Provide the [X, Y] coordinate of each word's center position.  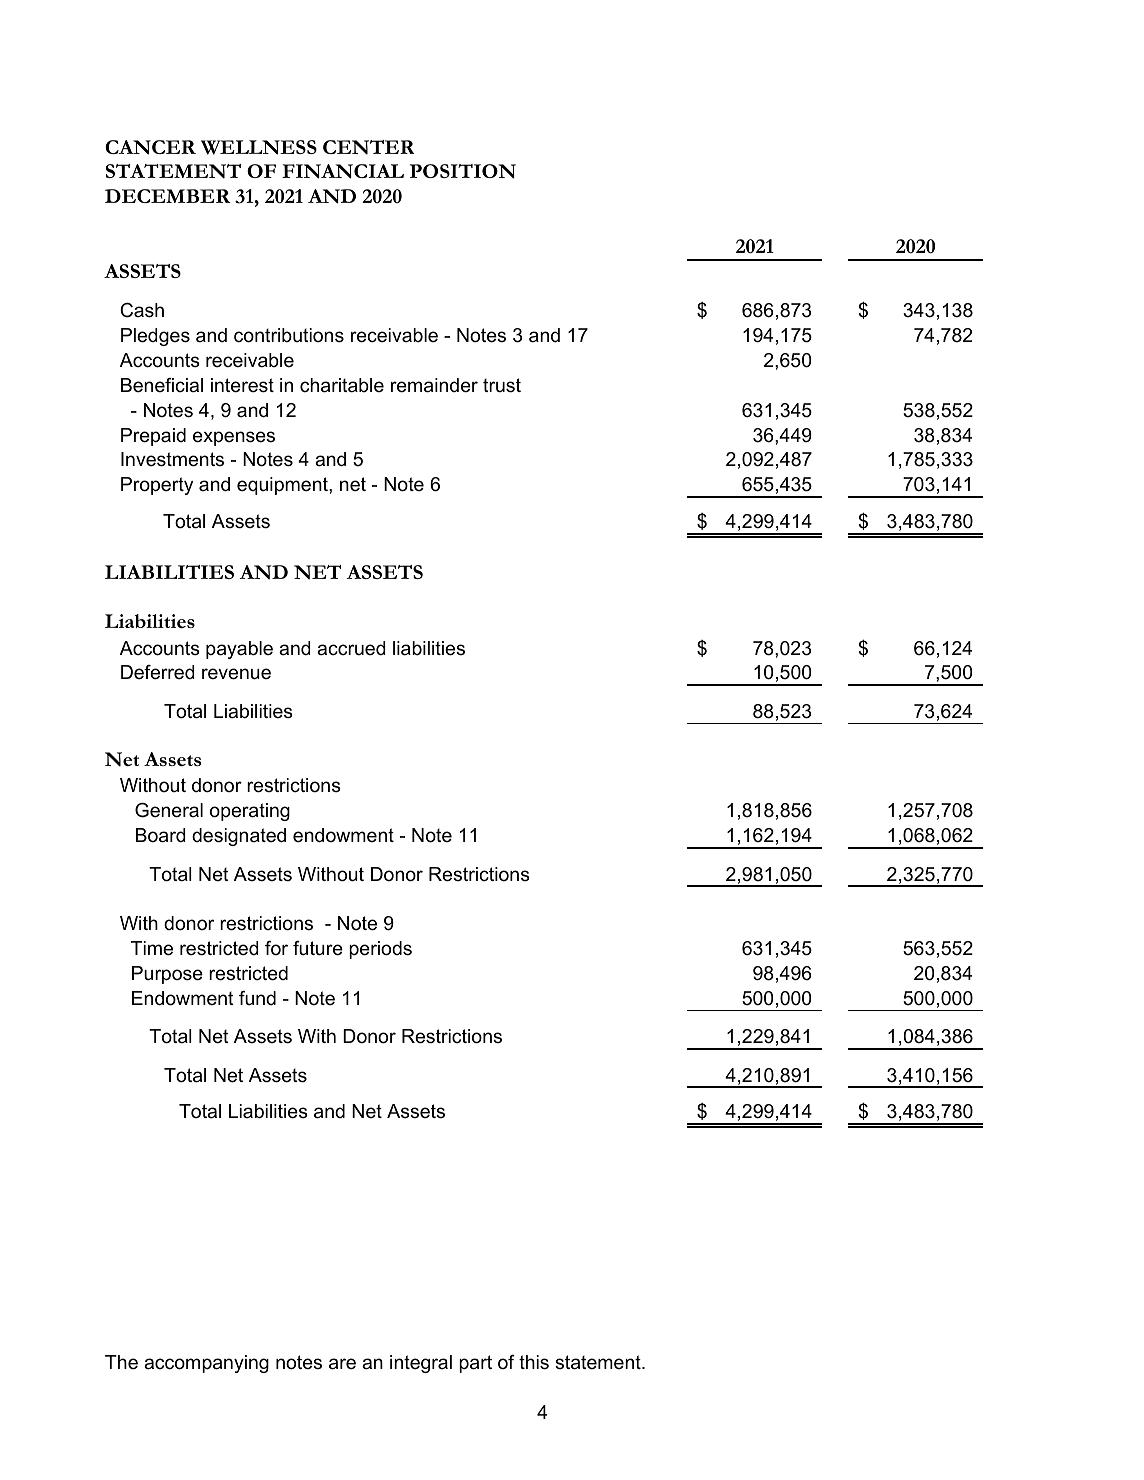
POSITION [463, 171]
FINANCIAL [343, 171]
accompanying [206, 1364]
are [342, 1364]
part [475, 1364]
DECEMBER [168, 196]
